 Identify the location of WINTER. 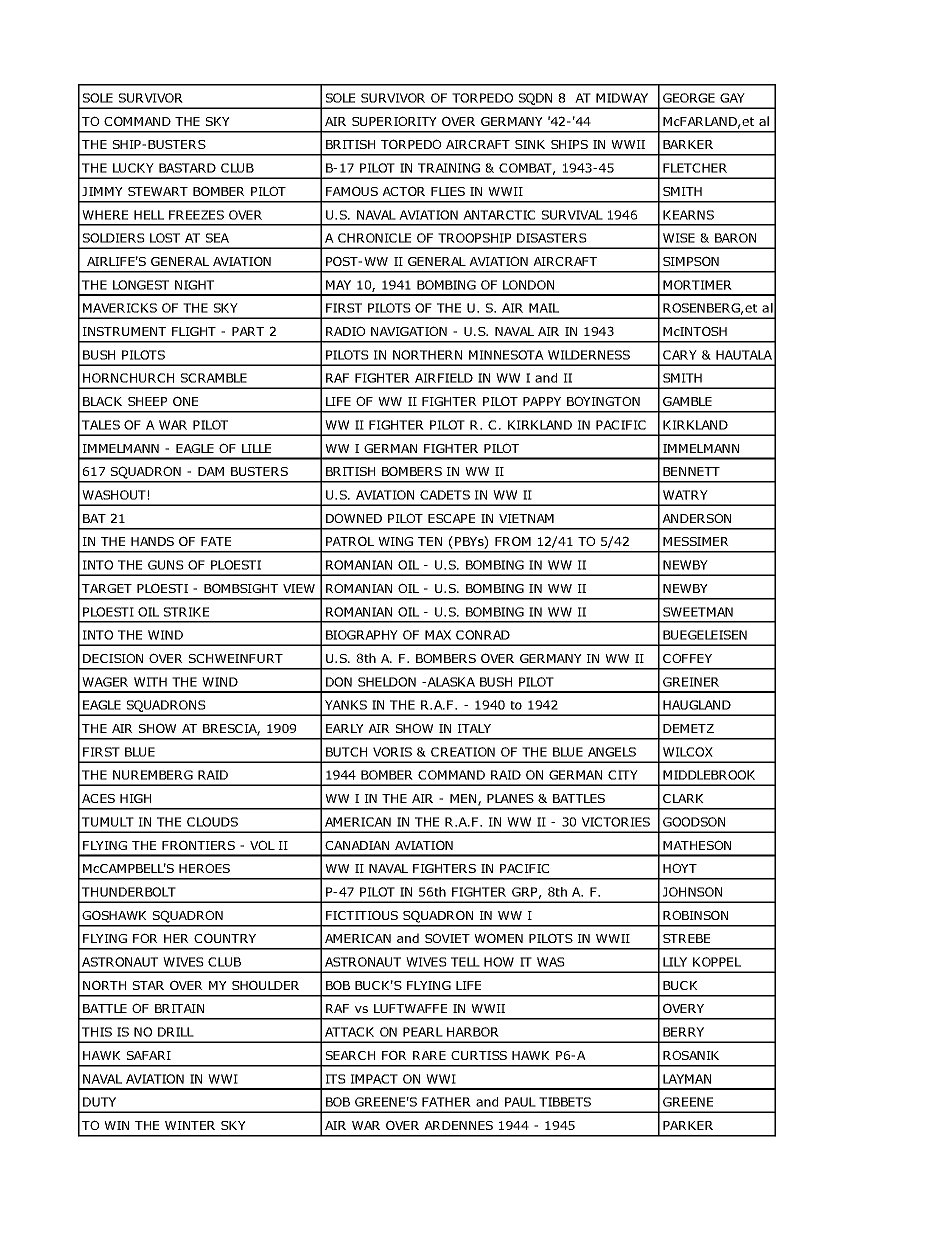
(190, 1125).
